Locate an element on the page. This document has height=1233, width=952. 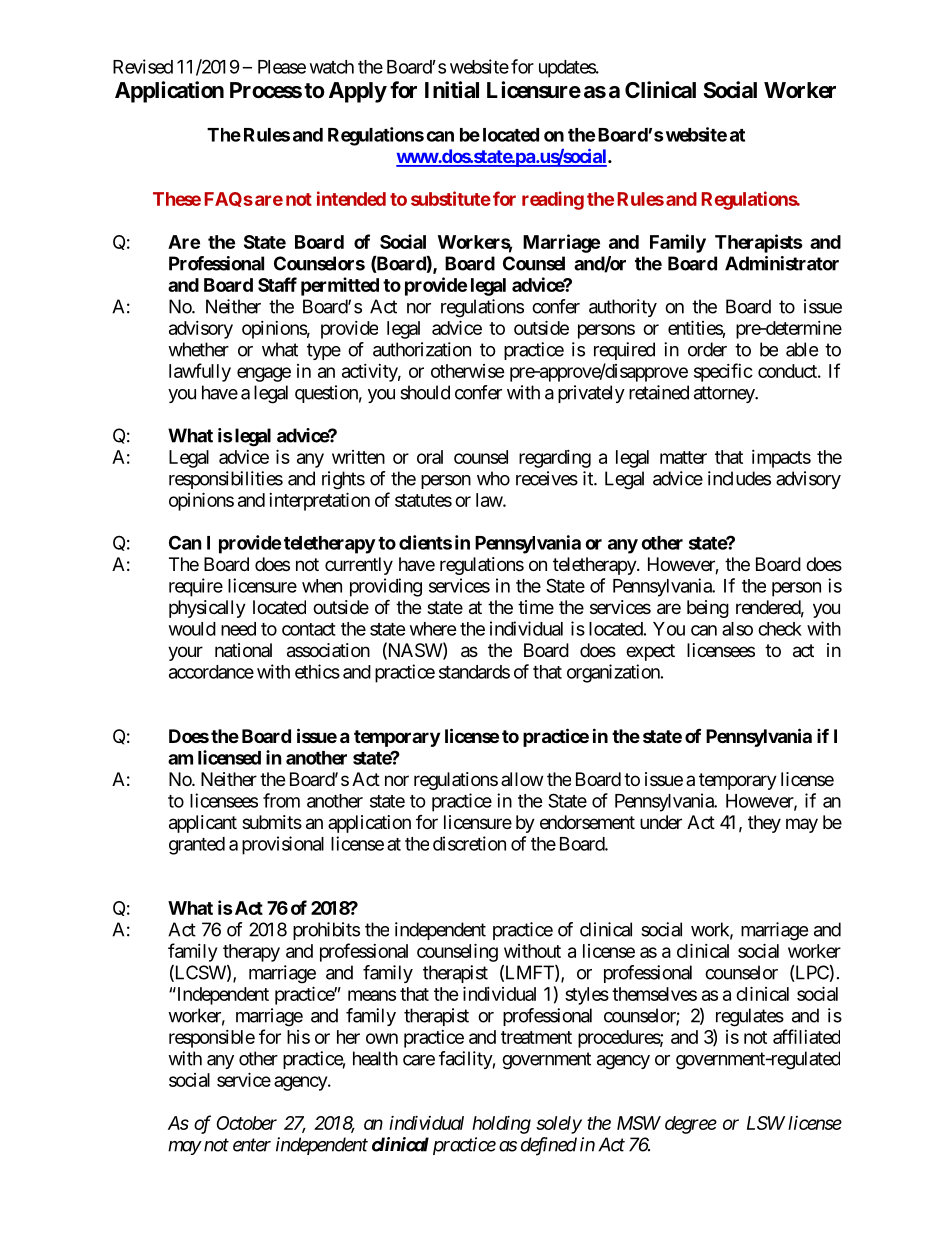
Revised is located at coordinates (143, 66).
